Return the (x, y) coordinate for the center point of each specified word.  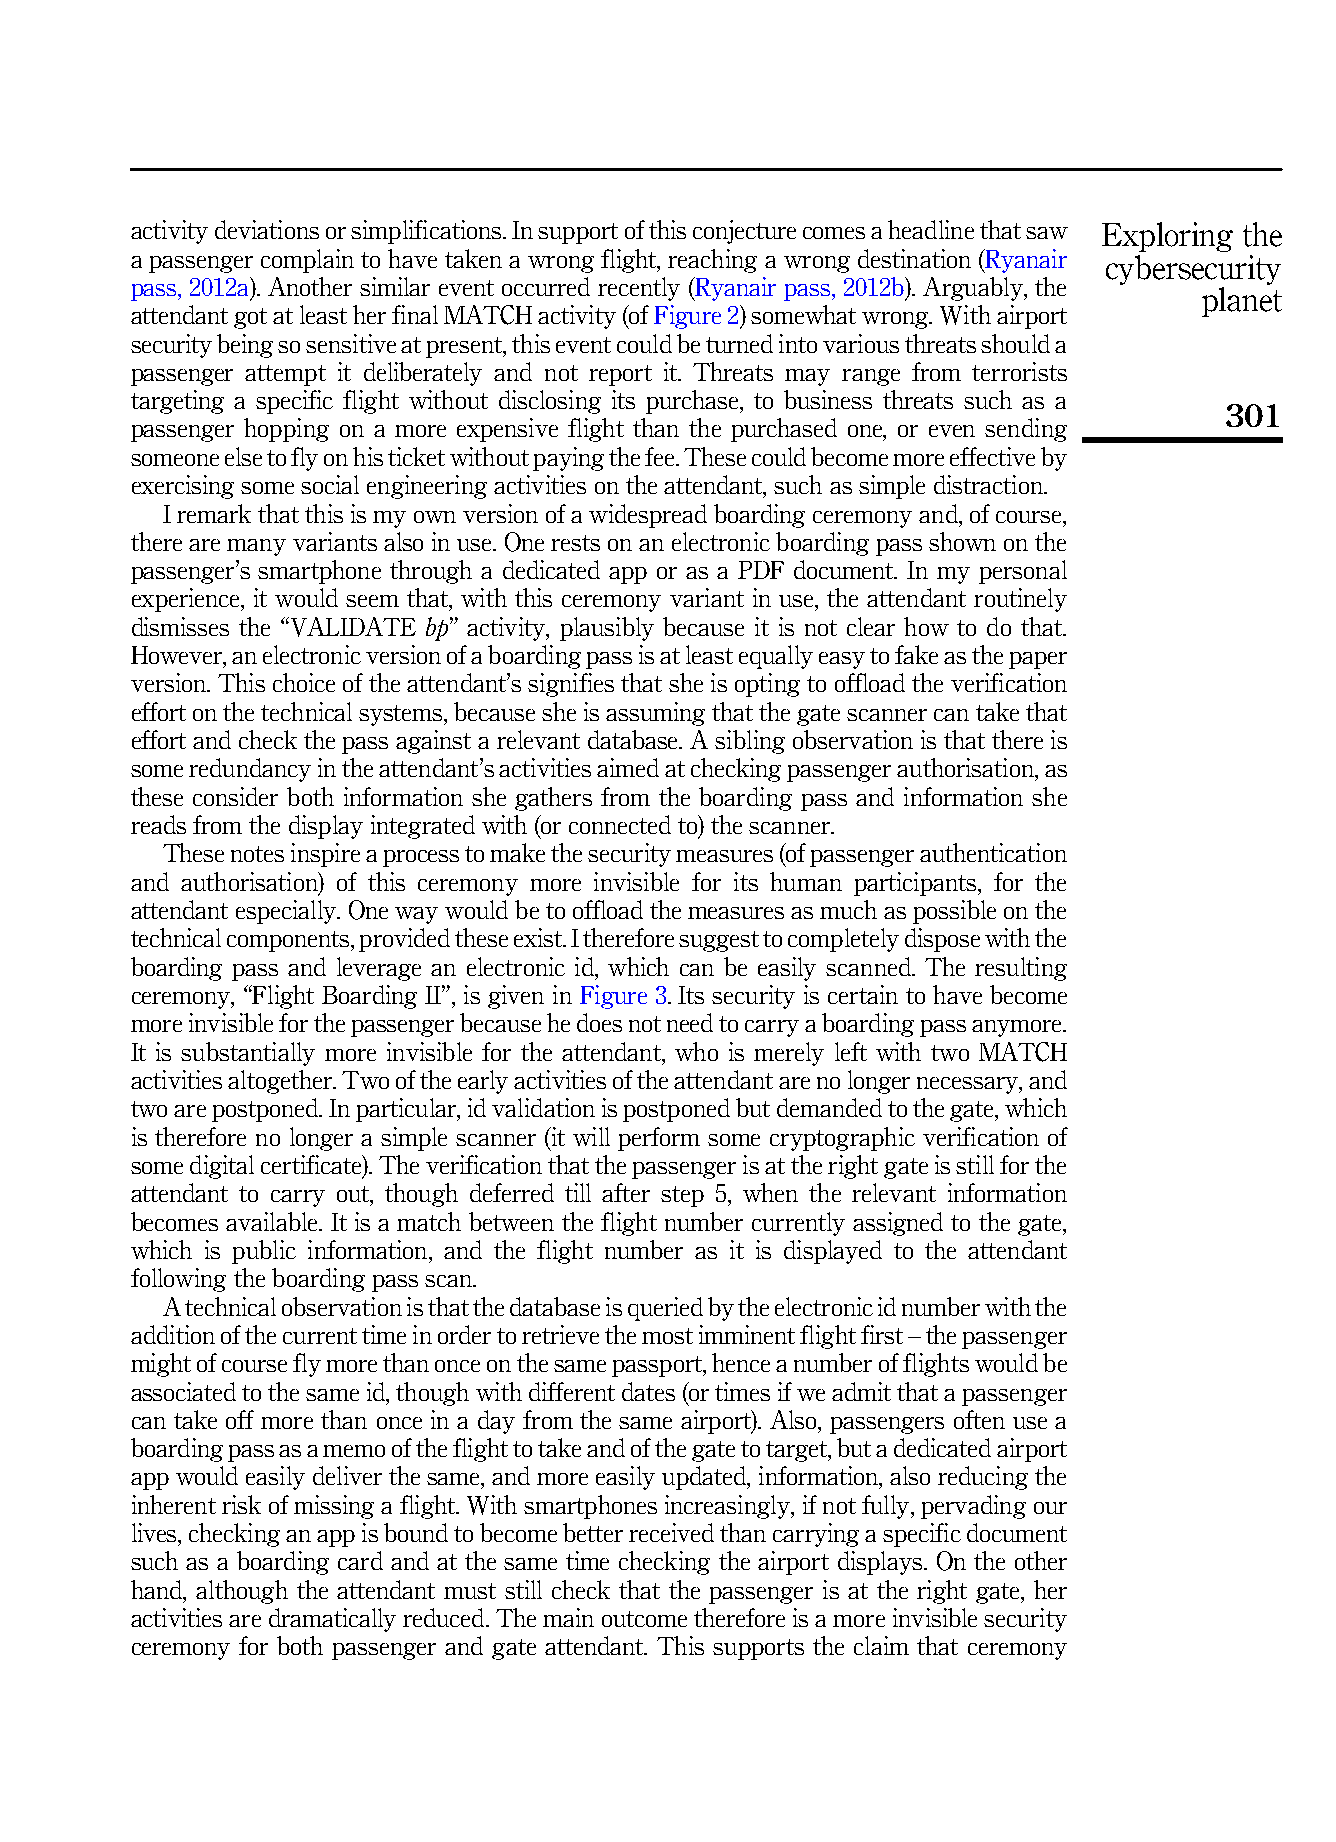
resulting (1021, 969)
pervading (973, 1507)
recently (639, 289)
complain (307, 261)
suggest (719, 941)
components (289, 941)
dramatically (332, 1620)
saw (1047, 233)
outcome (644, 1619)
